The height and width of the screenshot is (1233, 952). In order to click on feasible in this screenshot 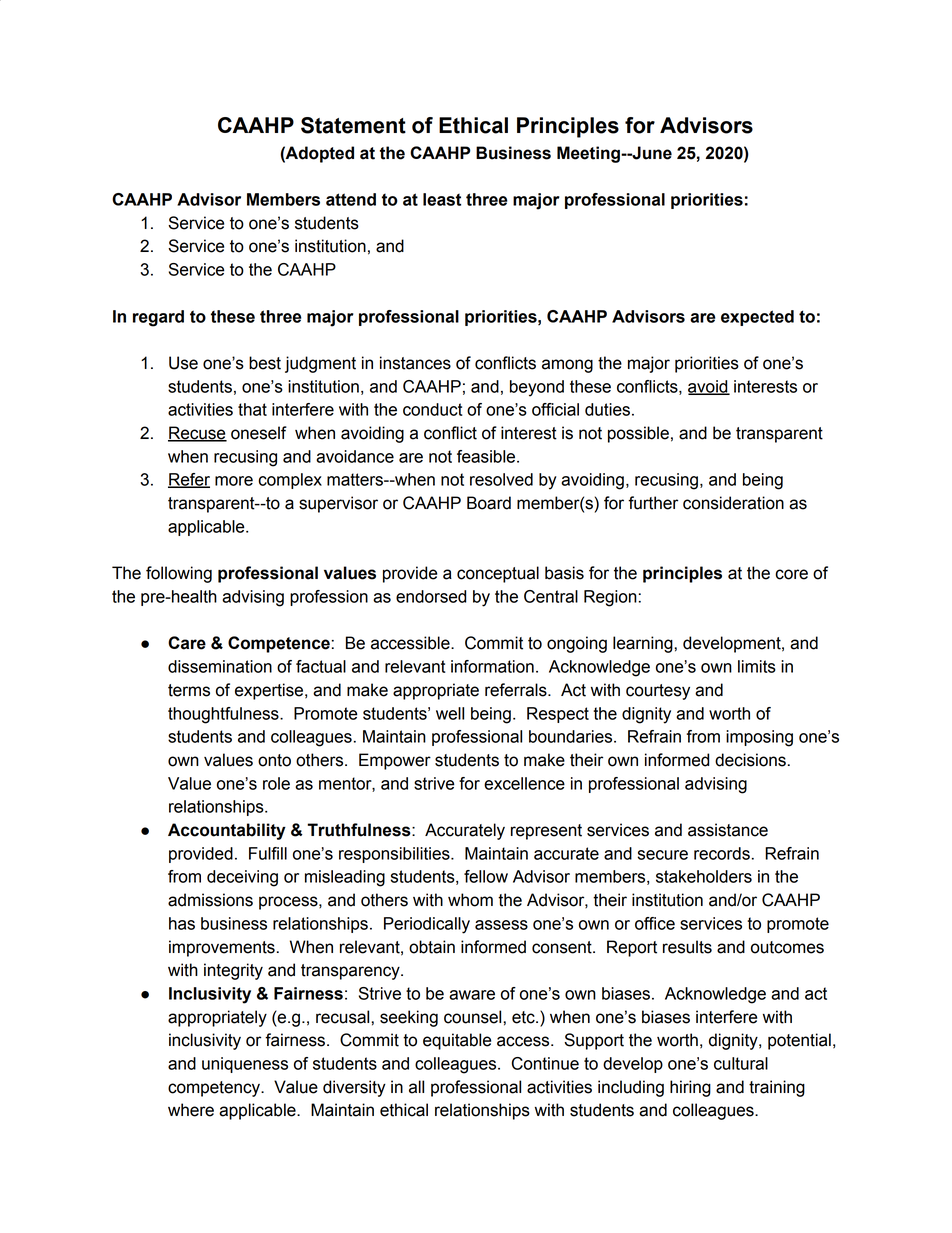, I will do `click(487, 456)`.
